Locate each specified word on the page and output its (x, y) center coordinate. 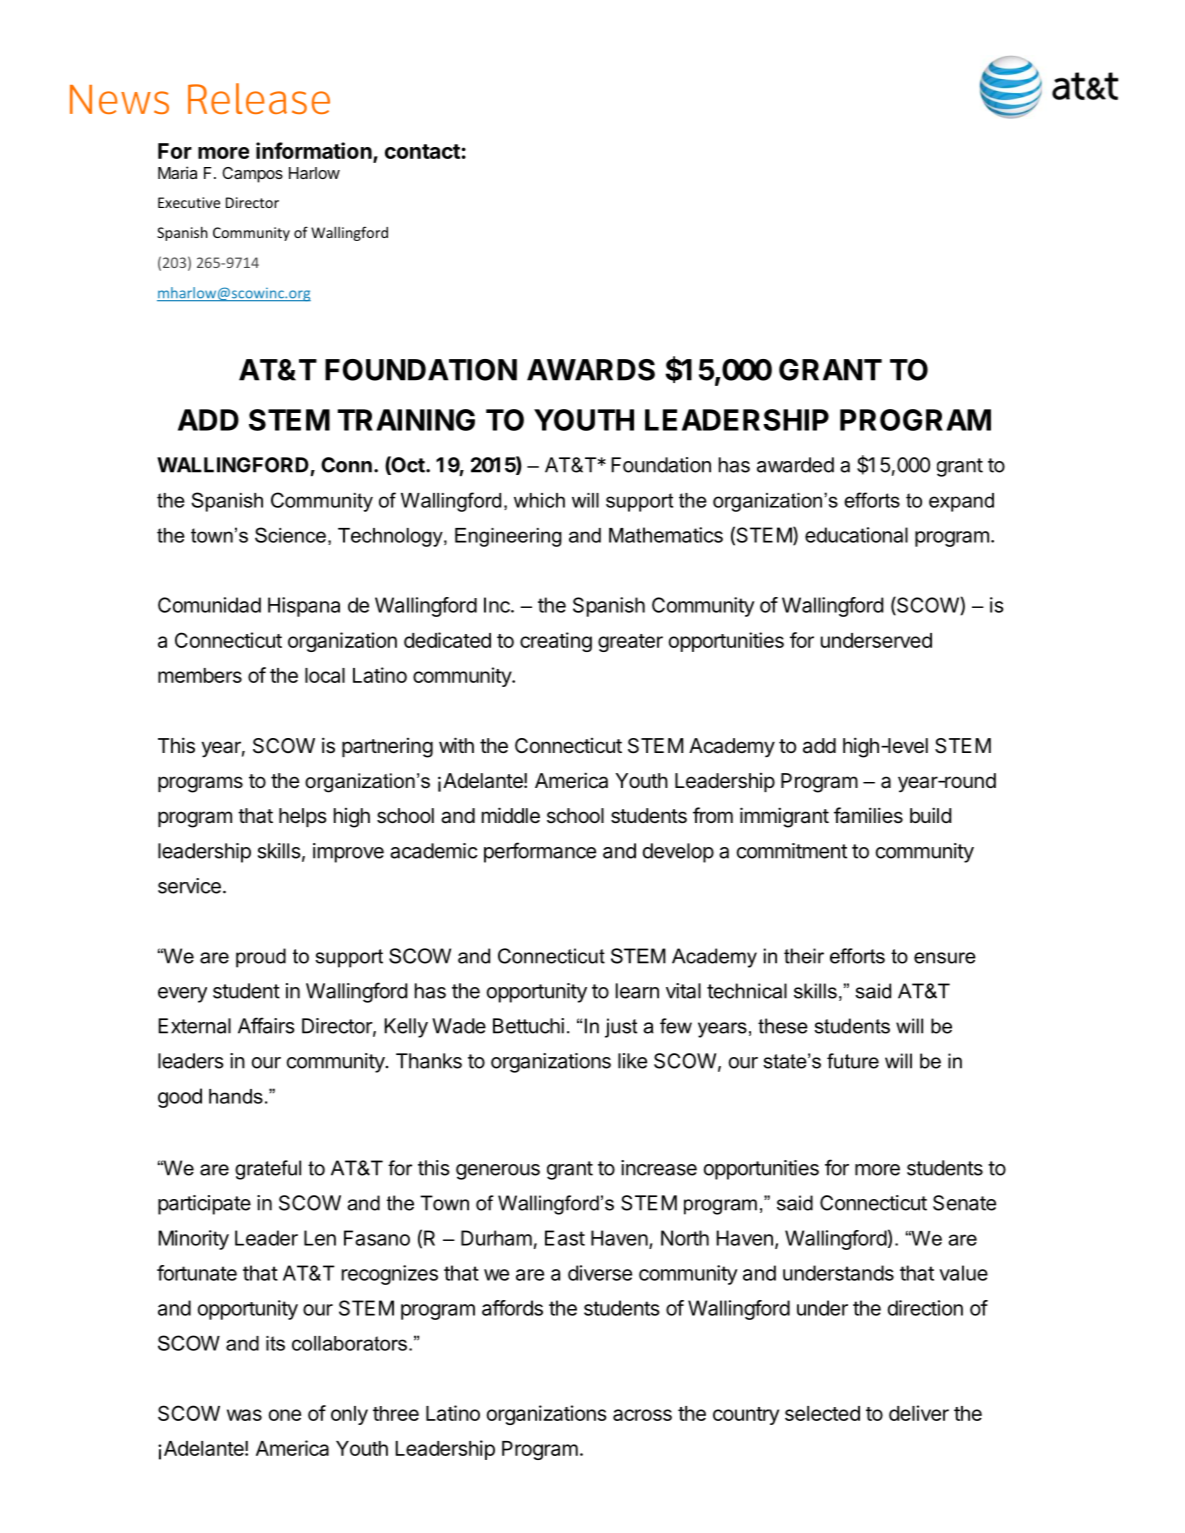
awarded (795, 465)
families (868, 815)
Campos (253, 175)
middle (511, 815)
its (275, 1343)
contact (422, 151)
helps (303, 817)
